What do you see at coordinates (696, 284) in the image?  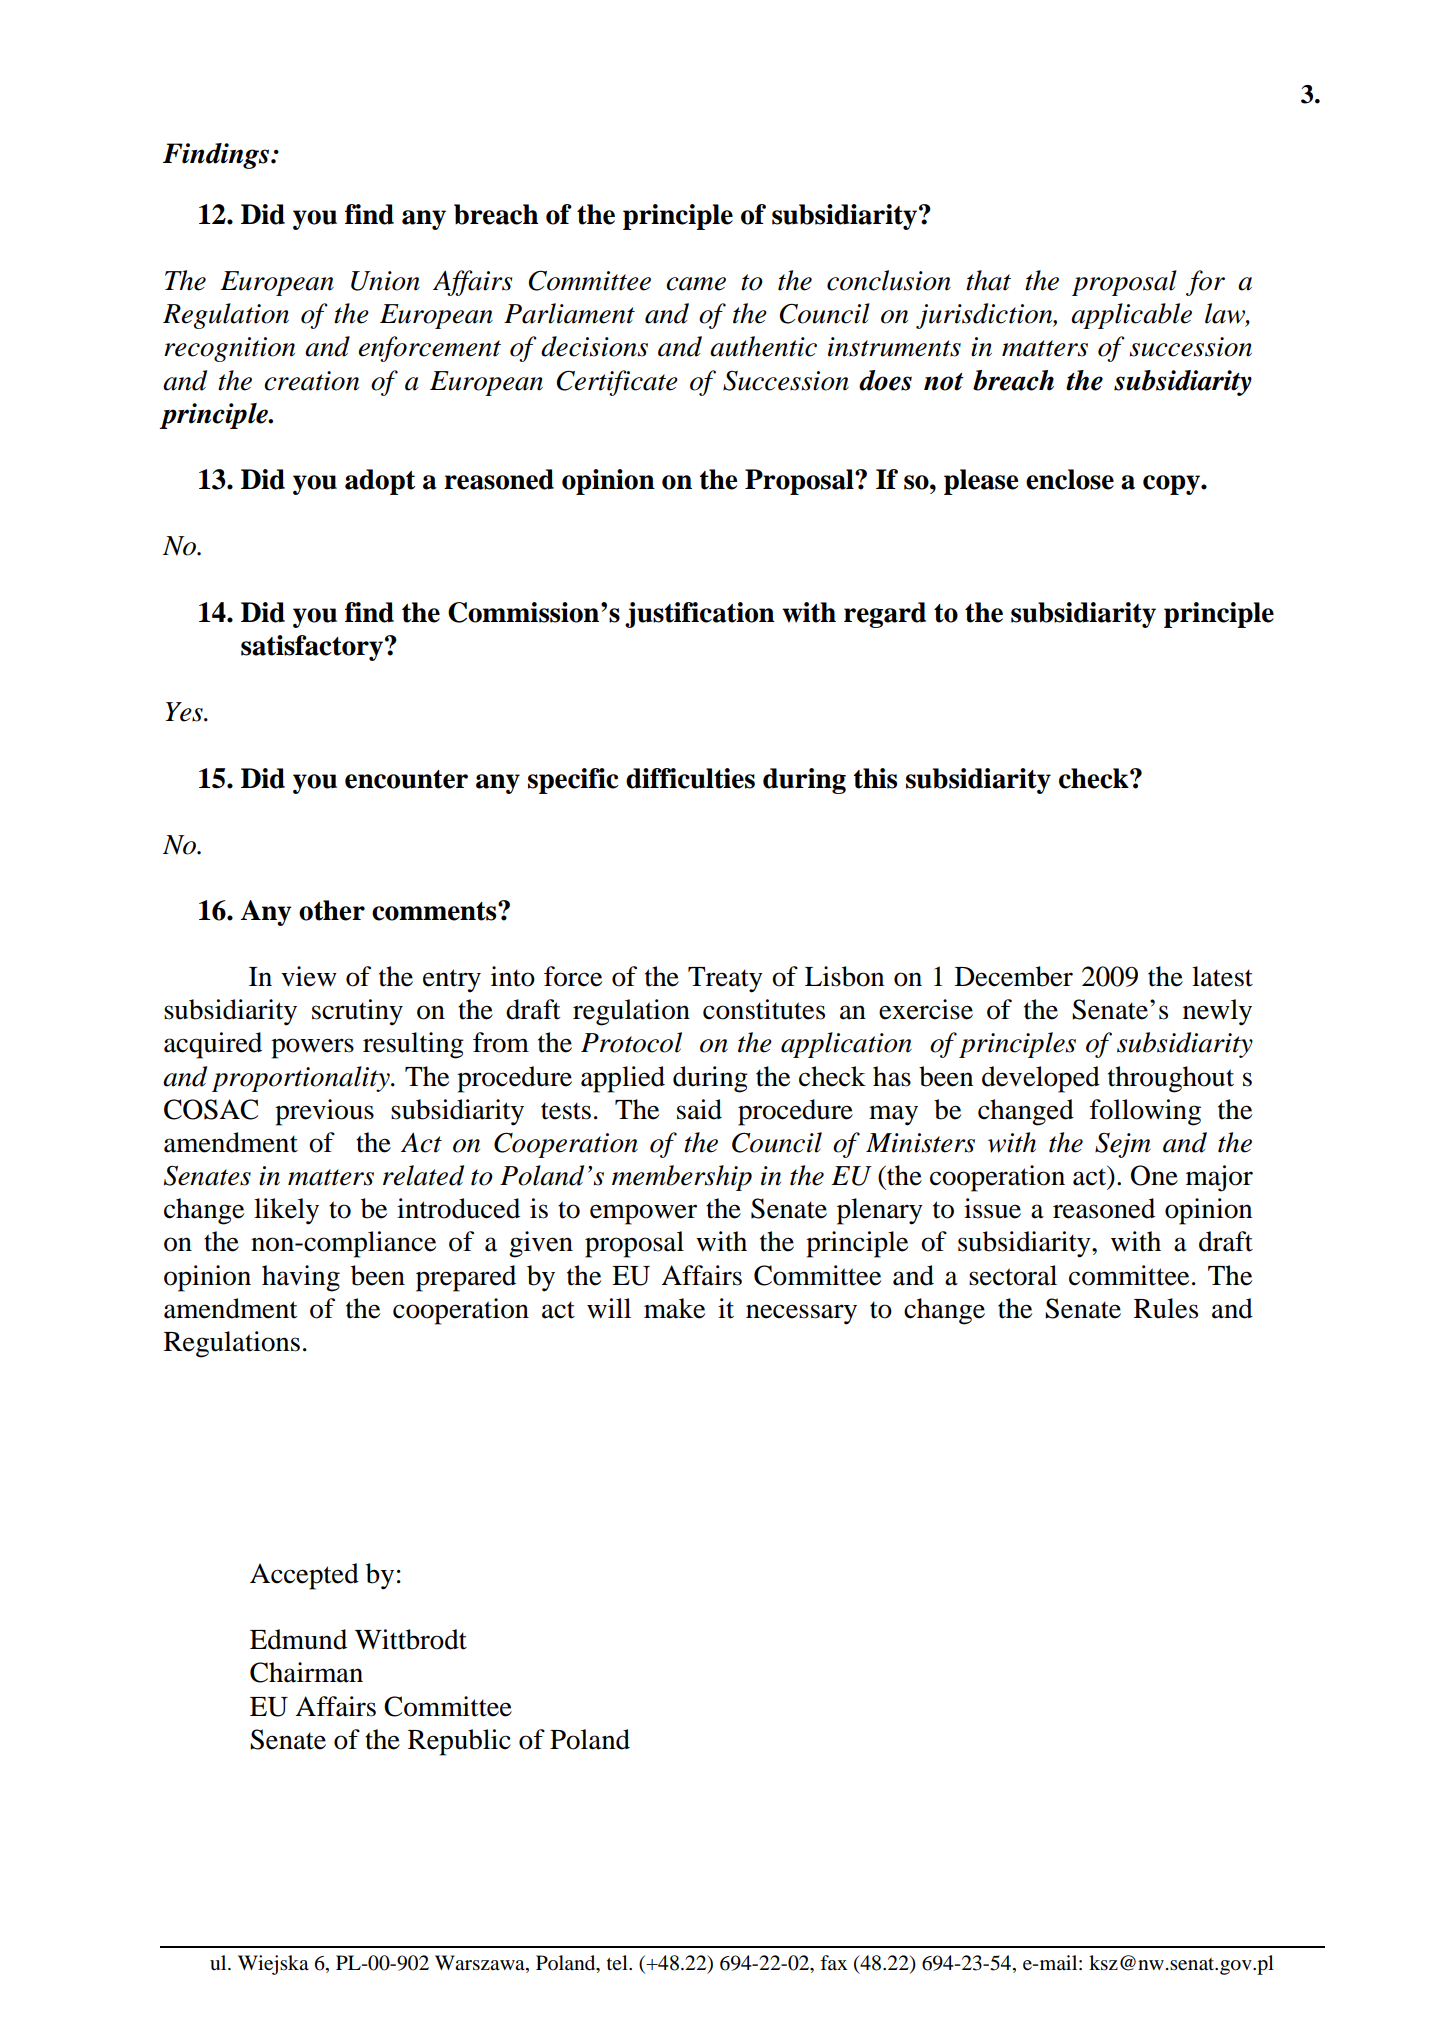 I see `came` at bounding box center [696, 284].
